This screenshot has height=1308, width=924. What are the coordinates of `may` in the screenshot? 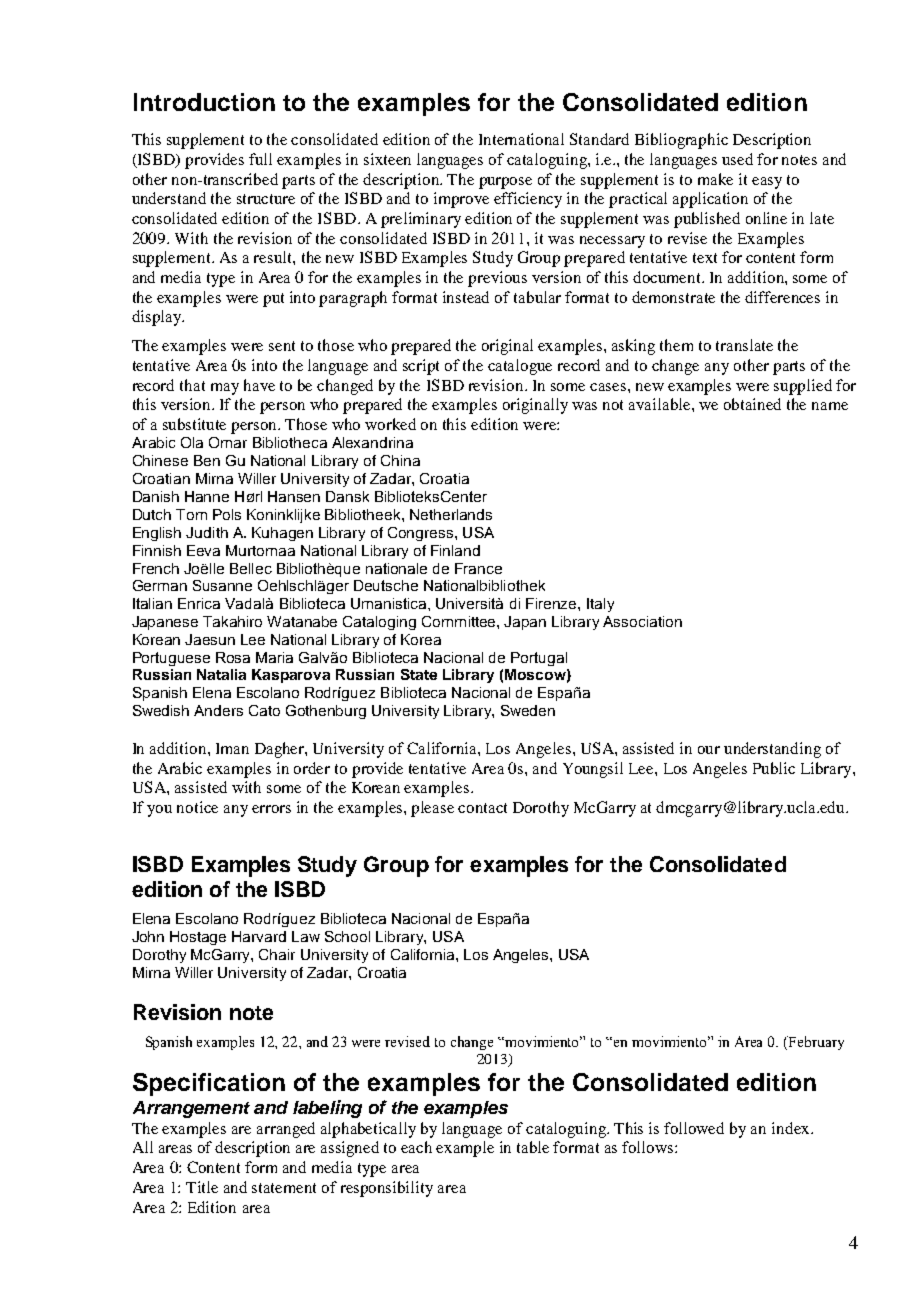 It's located at (225, 389).
